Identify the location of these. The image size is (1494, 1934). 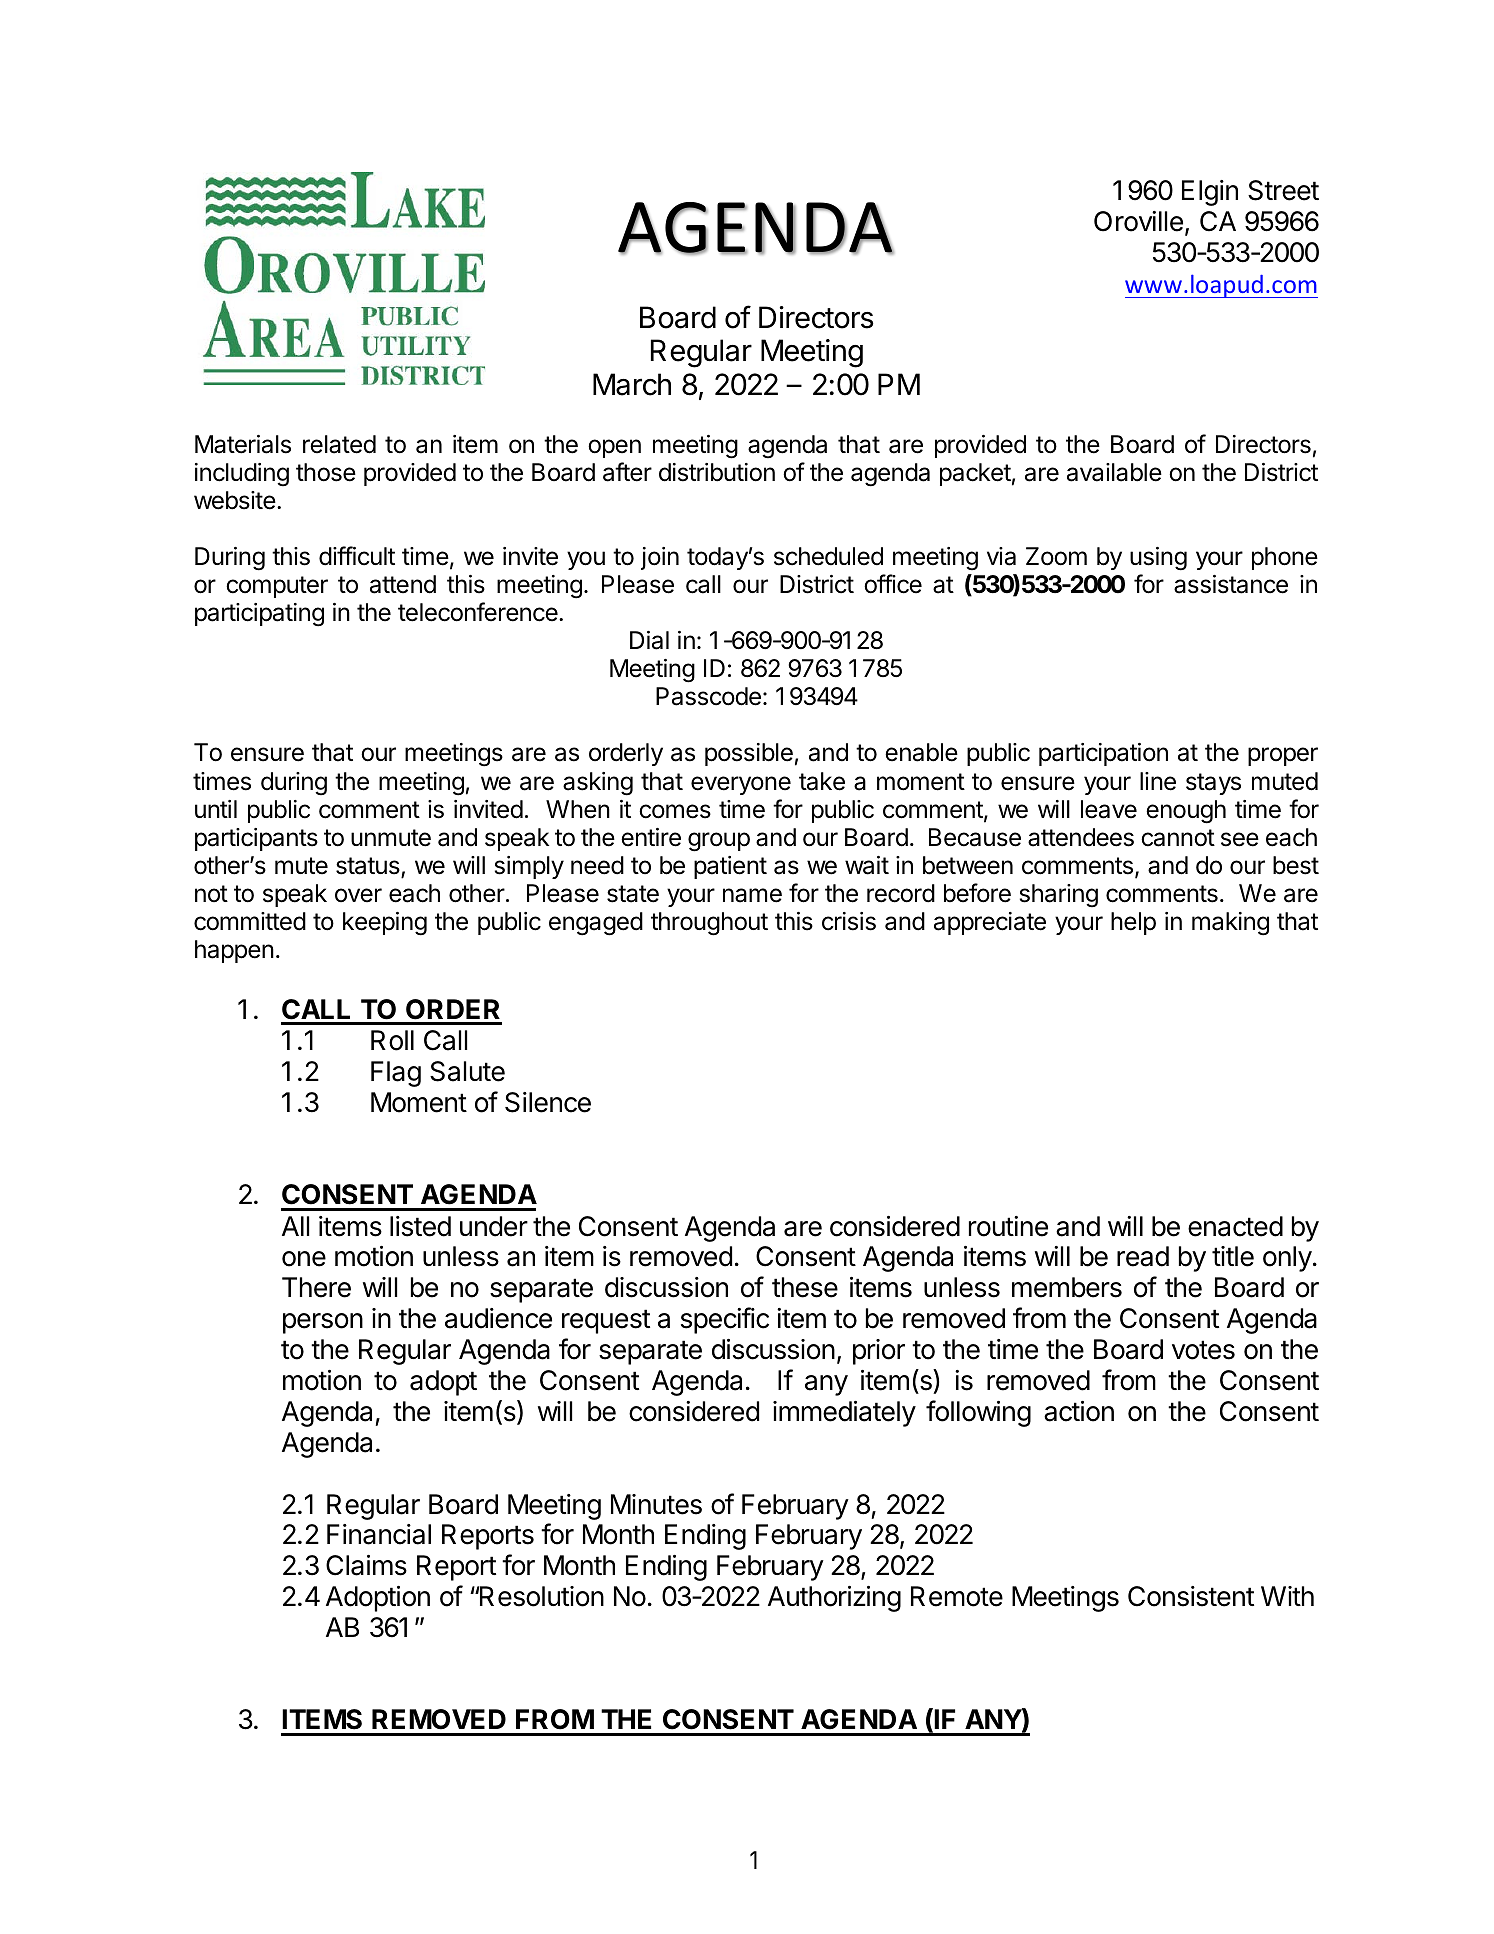
(805, 1287).
